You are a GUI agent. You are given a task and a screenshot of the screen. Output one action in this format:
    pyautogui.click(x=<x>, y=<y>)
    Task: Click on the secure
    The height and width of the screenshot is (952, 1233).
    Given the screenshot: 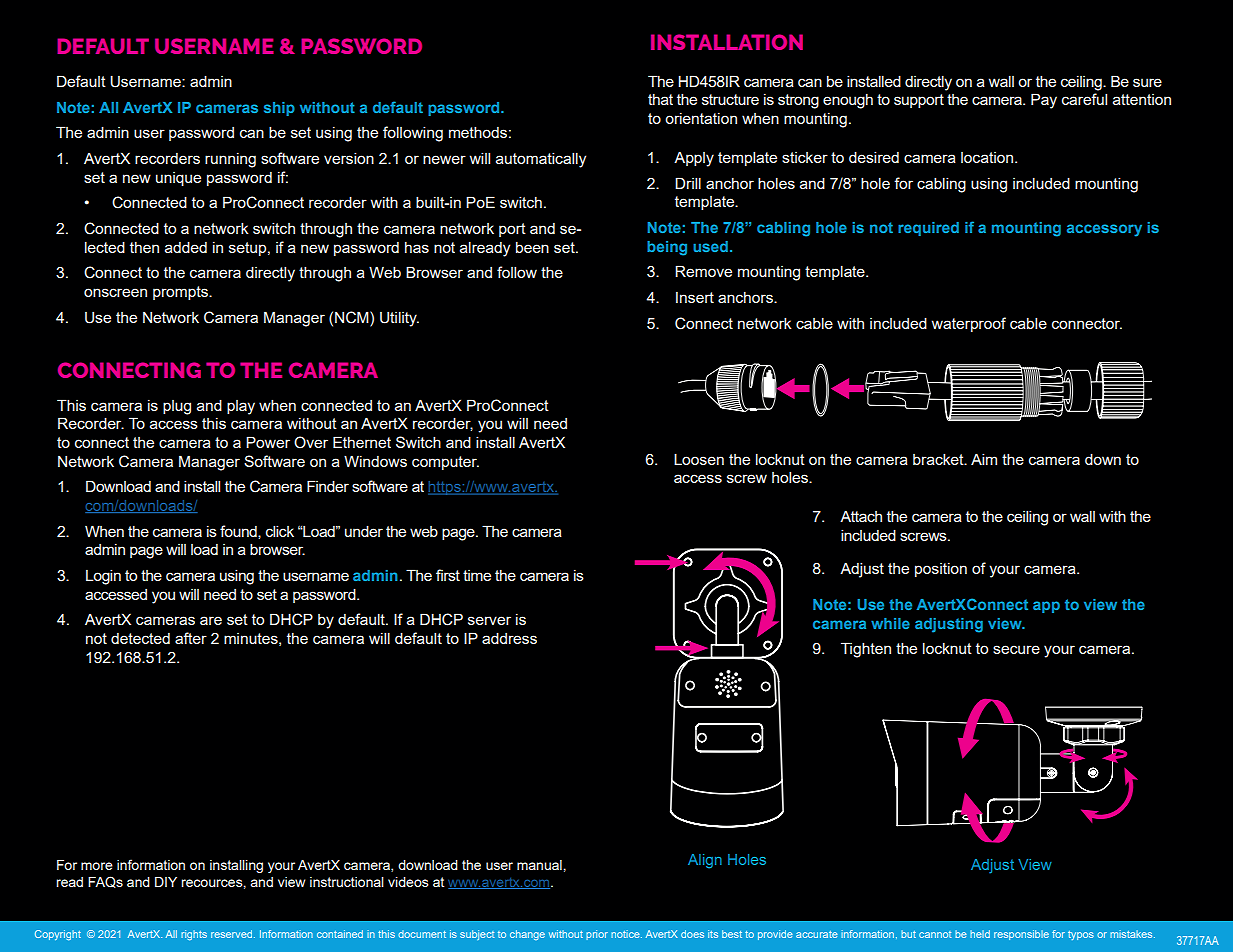 What is the action you would take?
    pyautogui.click(x=1016, y=649)
